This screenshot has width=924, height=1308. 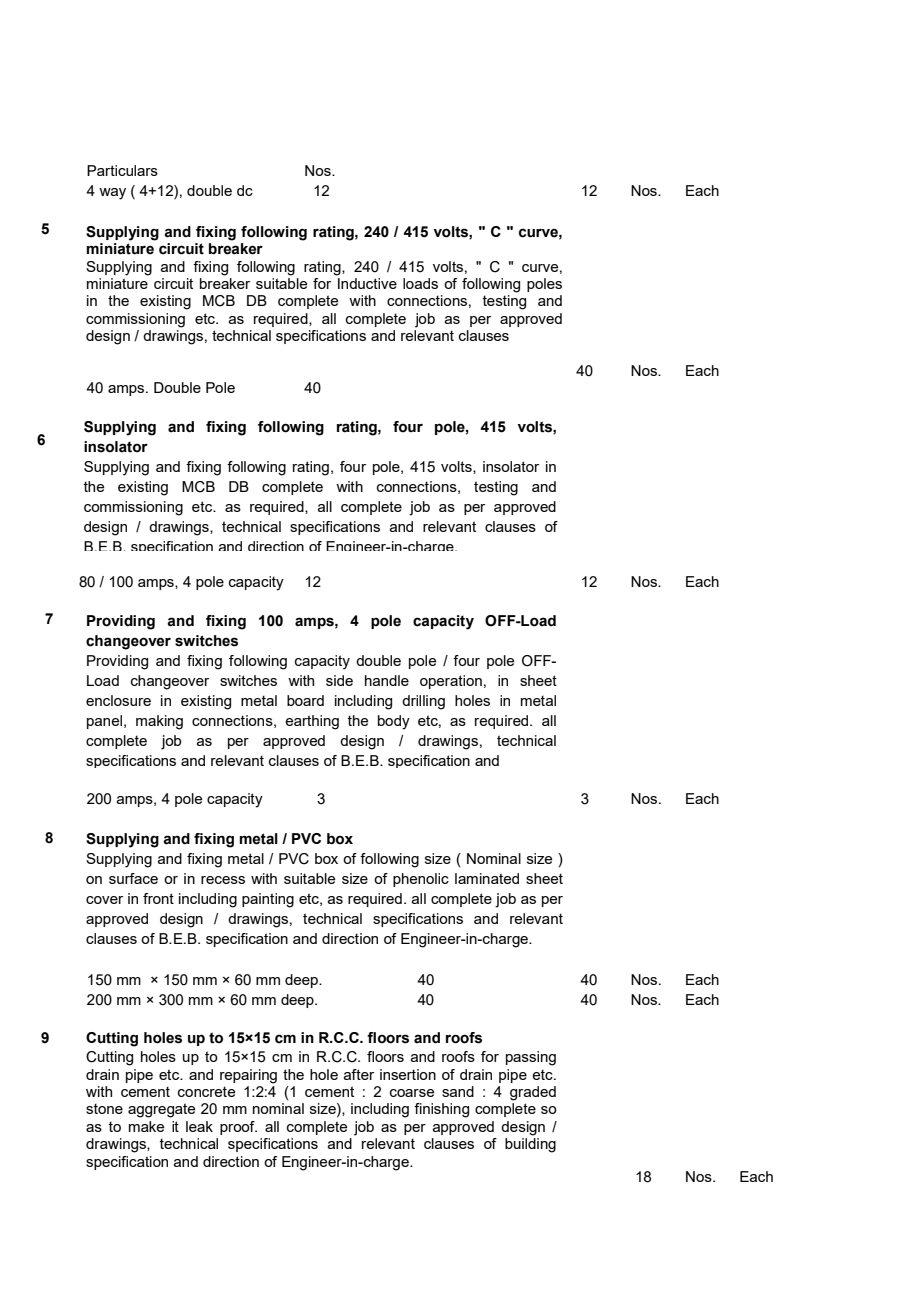 I want to click on side, so click(x=339, y=680).
